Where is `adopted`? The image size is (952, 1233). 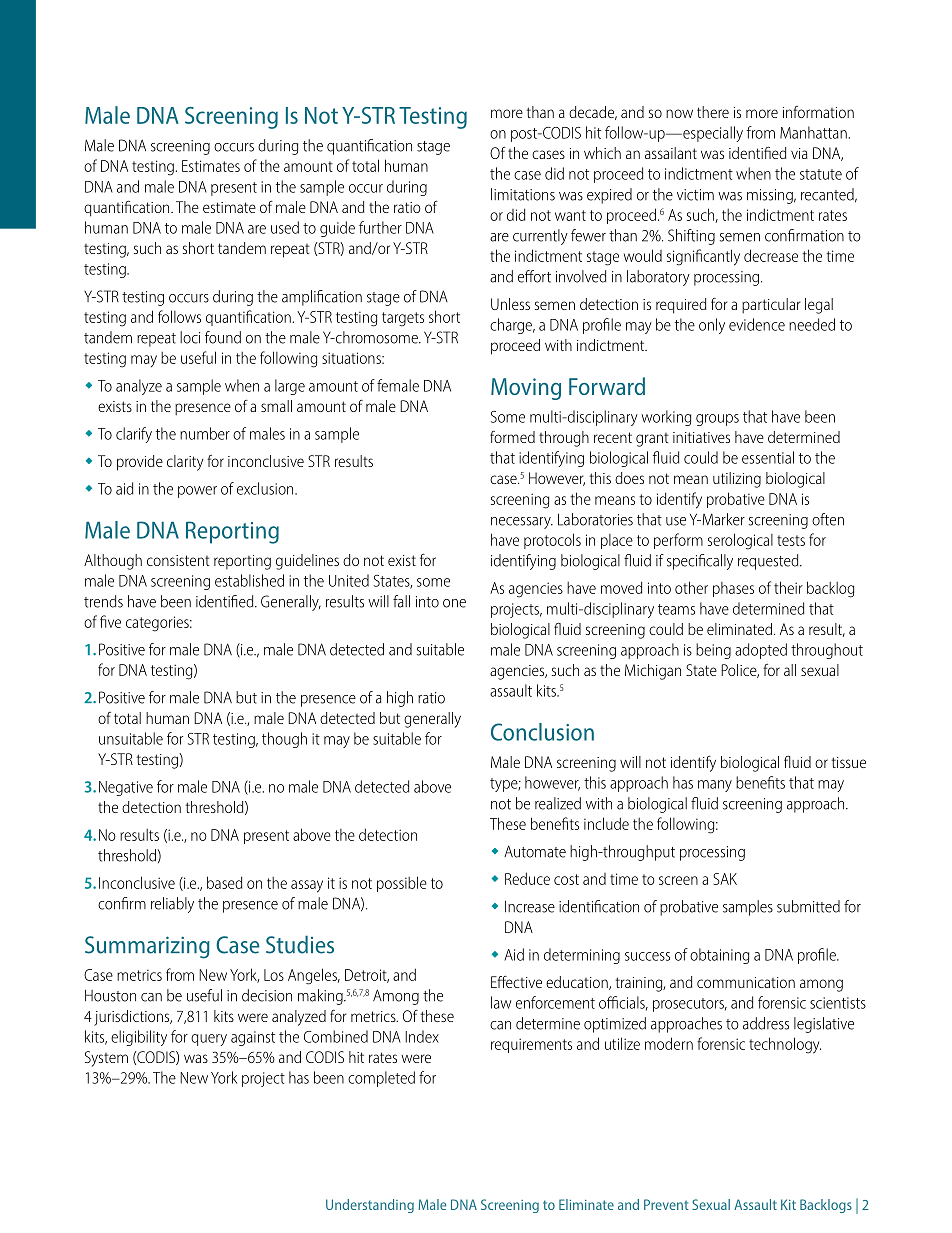
adopted is located at coordinates (761, 651).
